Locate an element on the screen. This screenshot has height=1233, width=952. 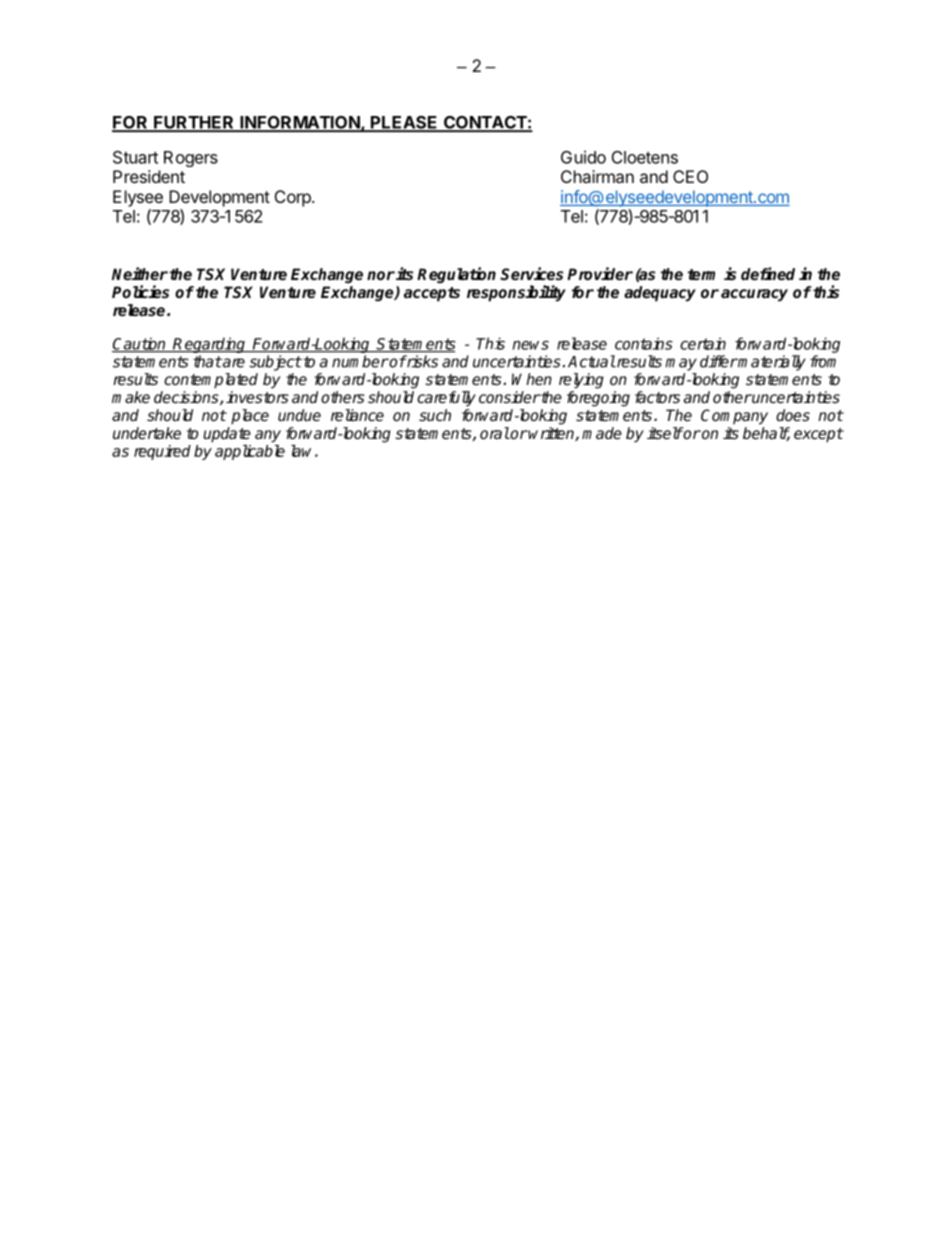
accuracy is located at coordinates (754, 295).
